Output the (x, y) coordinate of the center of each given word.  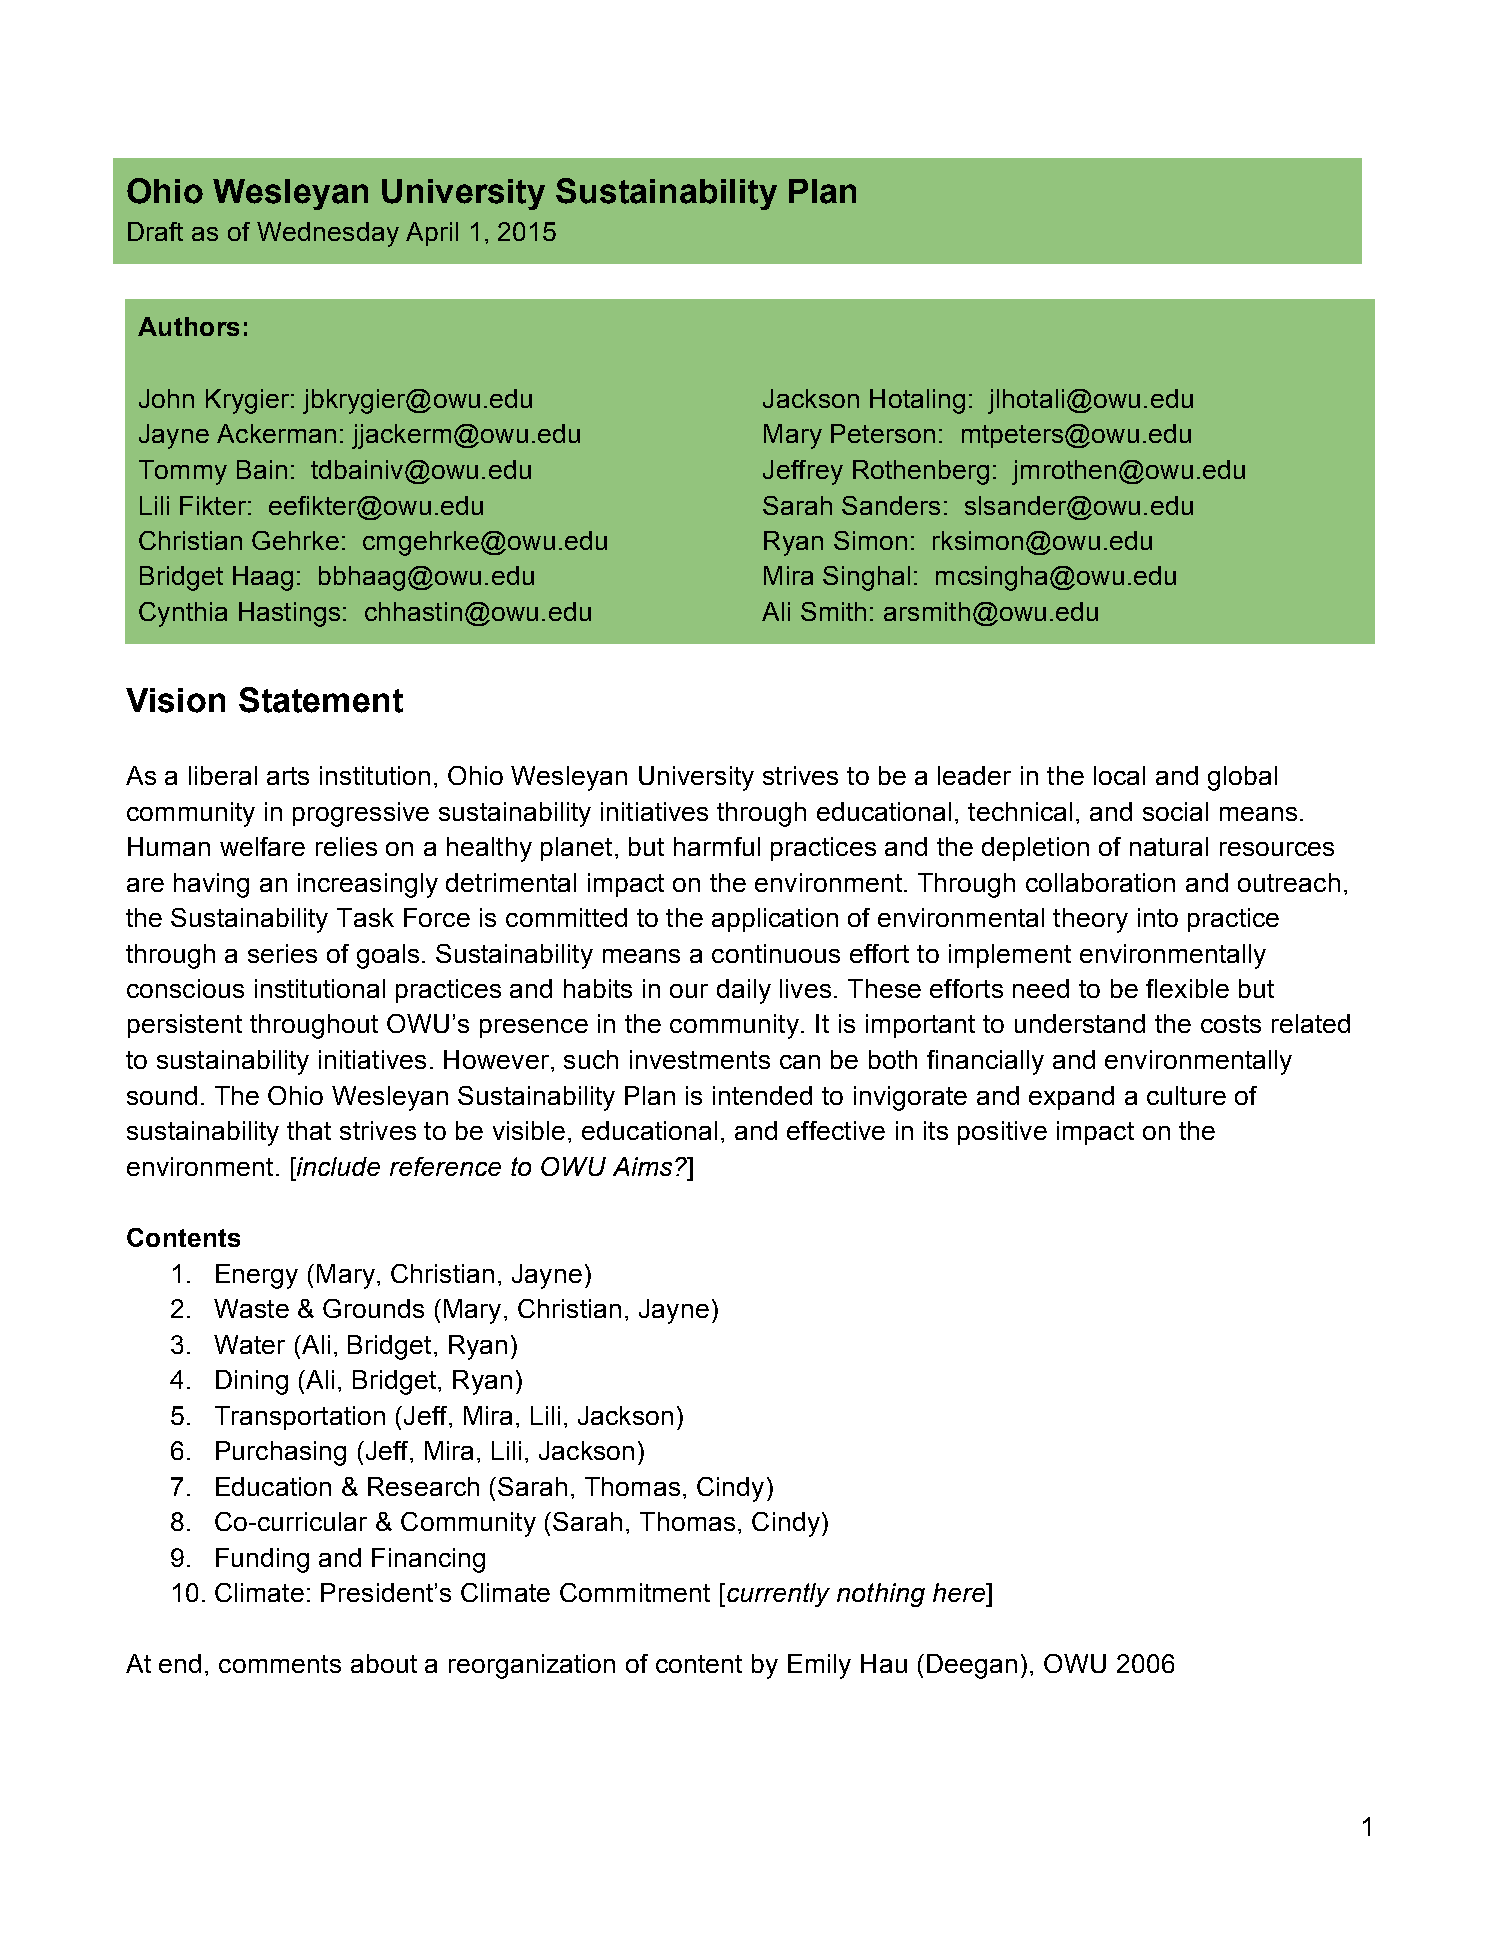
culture (1186, 1095)
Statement (321, 700)
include (337, 1166)
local (1119, 775)
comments (280, 1664)
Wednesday (328, 234)
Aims (642, 1166)
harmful (717, 846)
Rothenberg (921, 472)
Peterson (883, 433)
